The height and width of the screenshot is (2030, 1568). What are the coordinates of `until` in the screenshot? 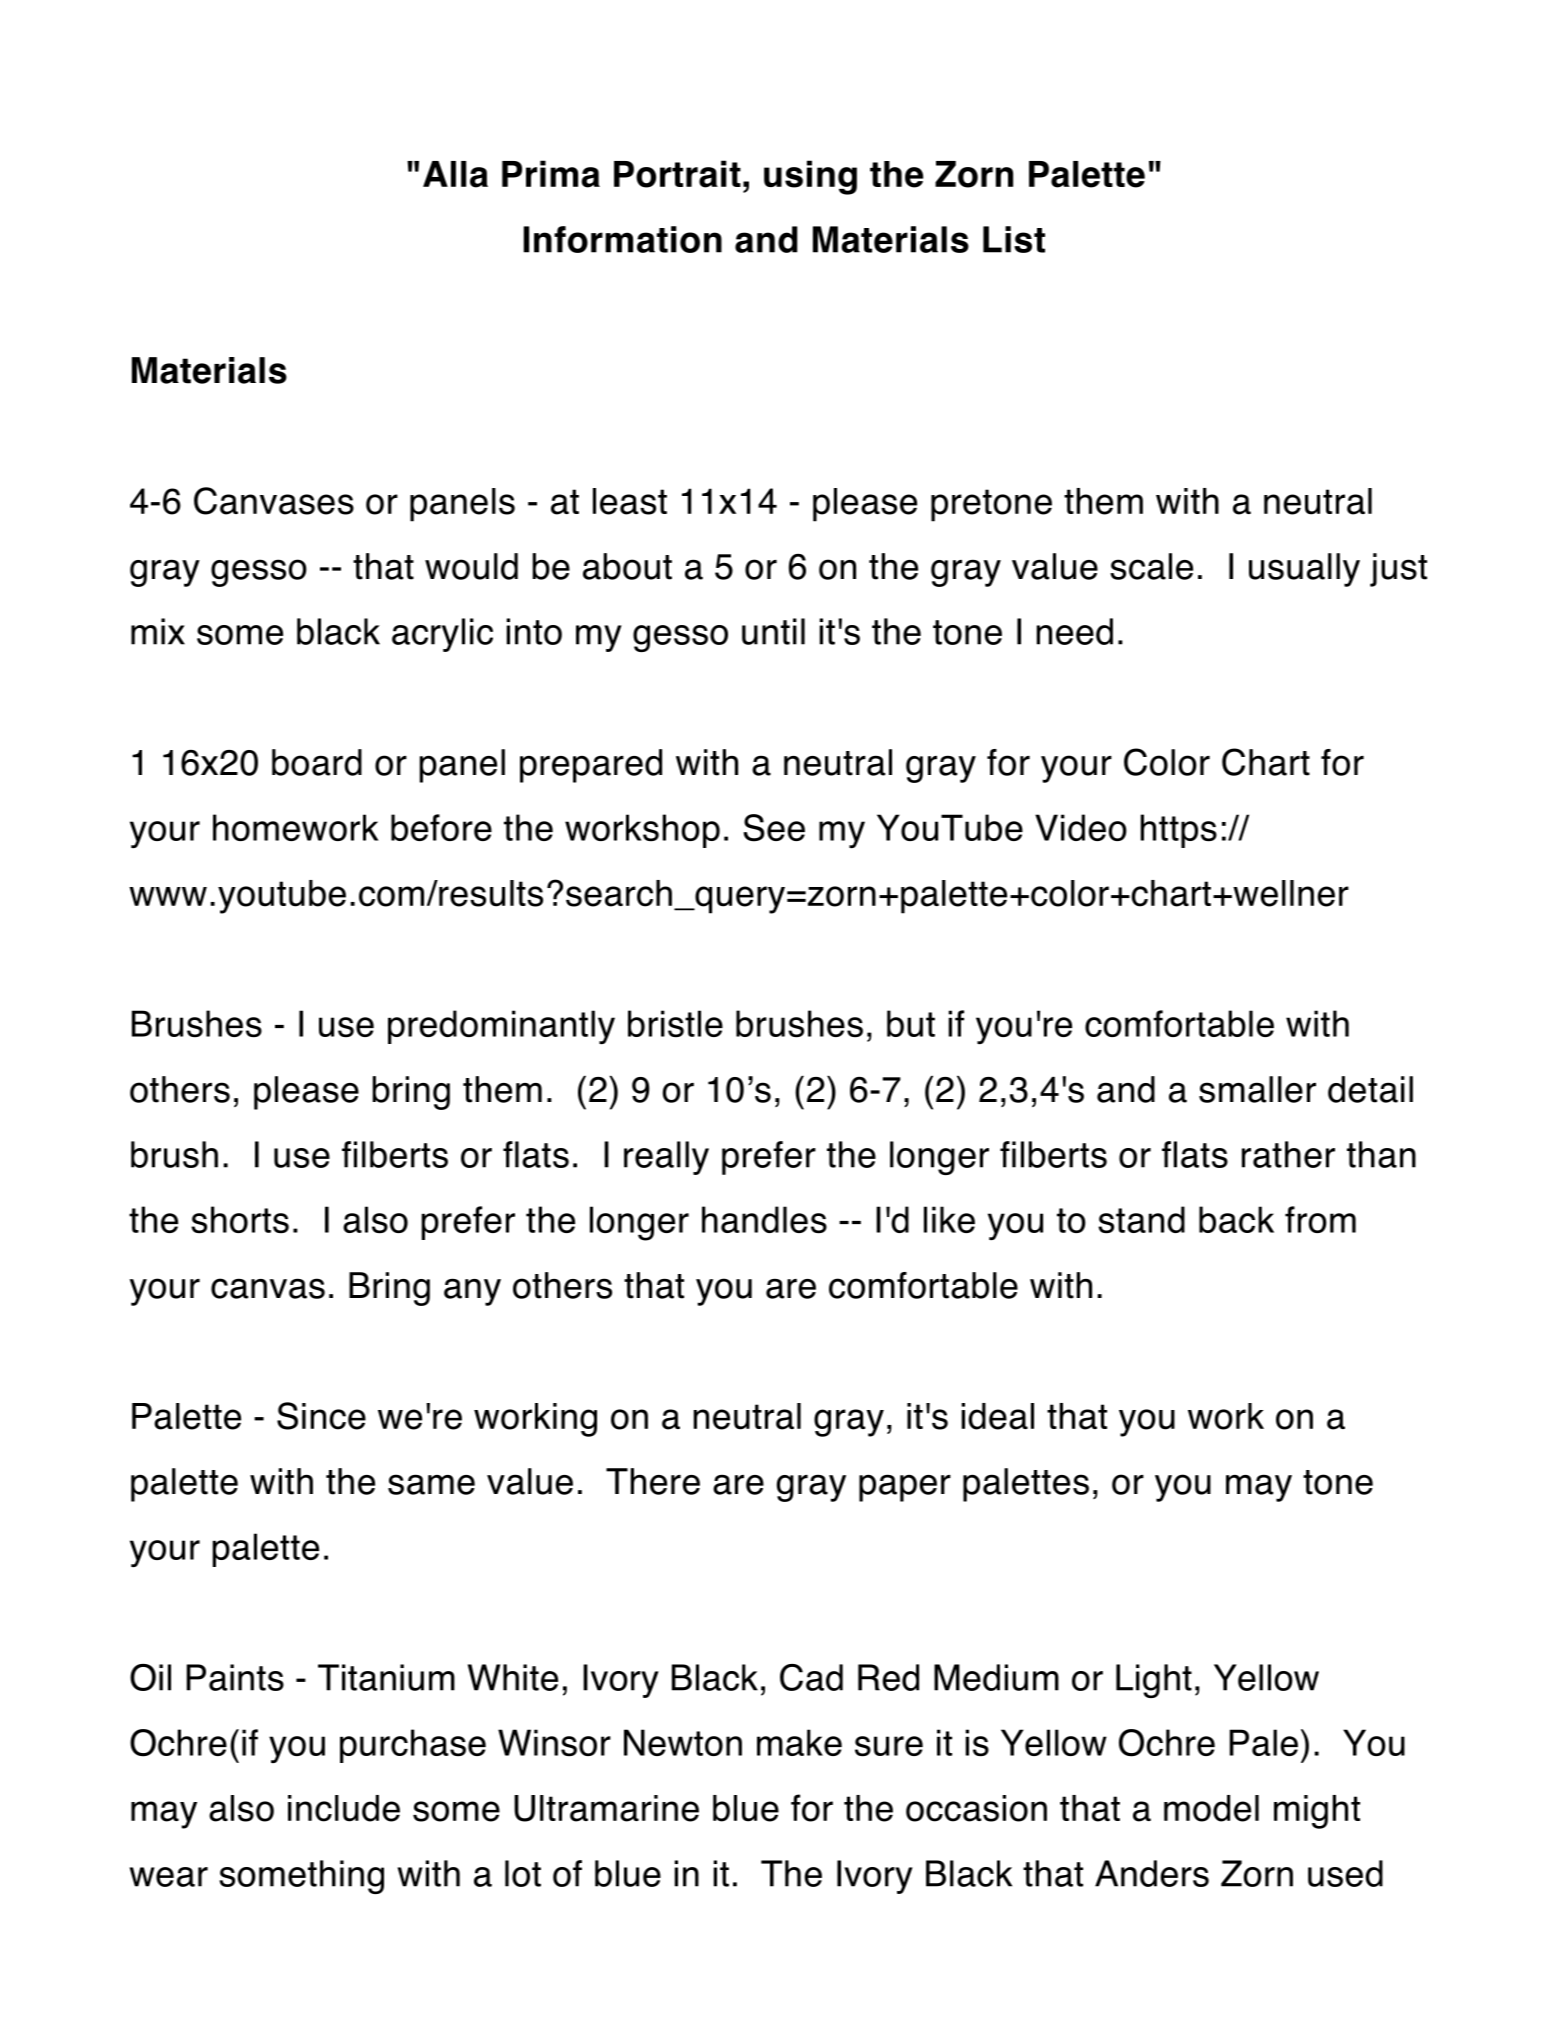 It's located at (773, 631).
